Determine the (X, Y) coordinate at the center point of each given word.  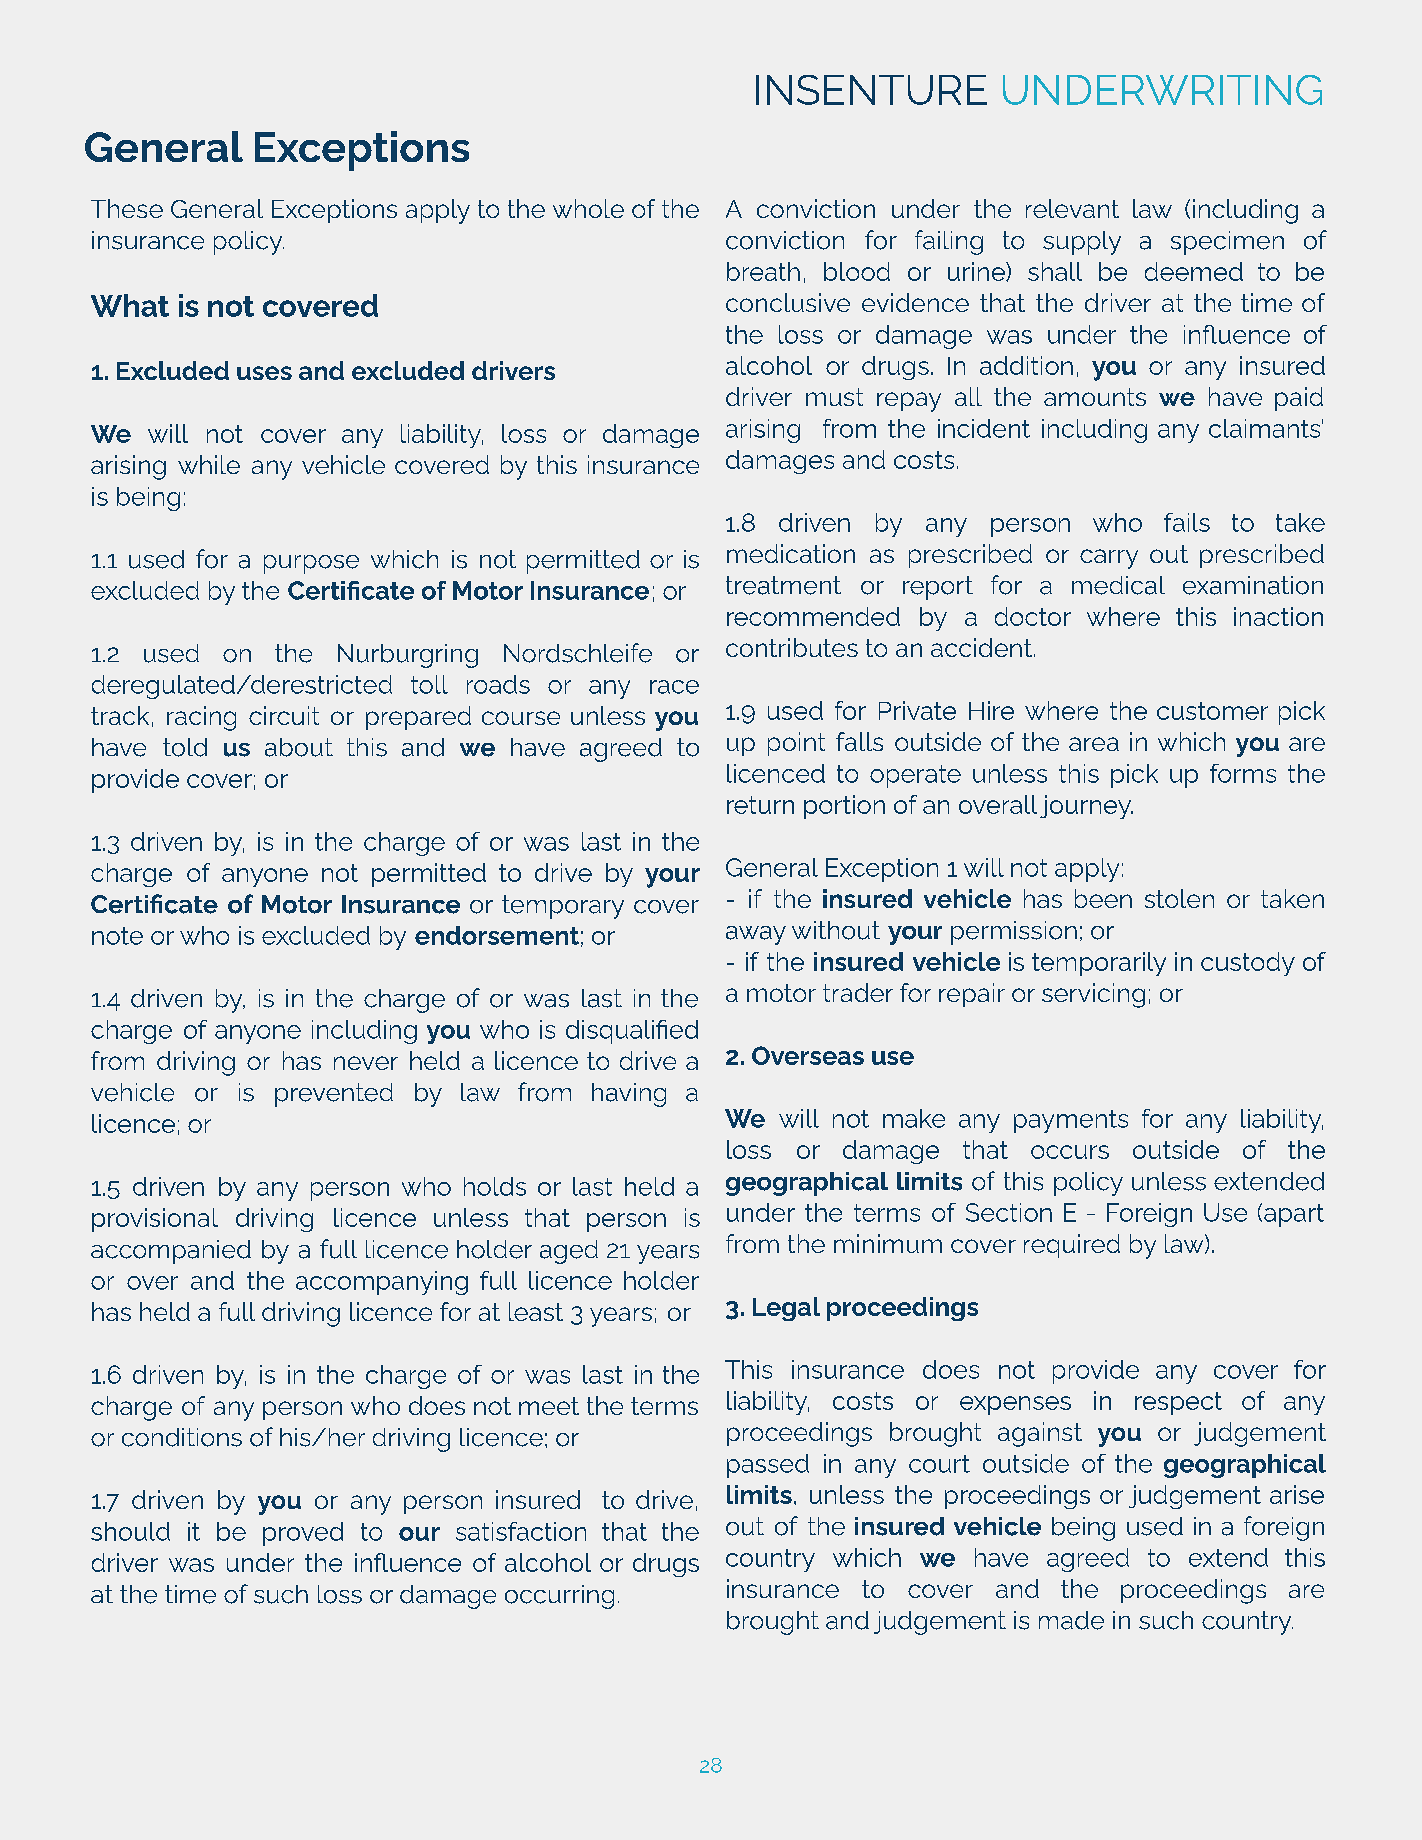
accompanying (382, 1283)
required (1072, 1246)
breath (763, 271)
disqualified (632, 1032)
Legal (786, 1309)
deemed (1194, 271)
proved (303, 1534)
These (127, 208)
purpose (311, 564)
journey (1086, 807)
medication (791, 553)
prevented (334, 1095)
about (299, 747)
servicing (1093, 995)
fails (1187, 522)
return (760, 805)
